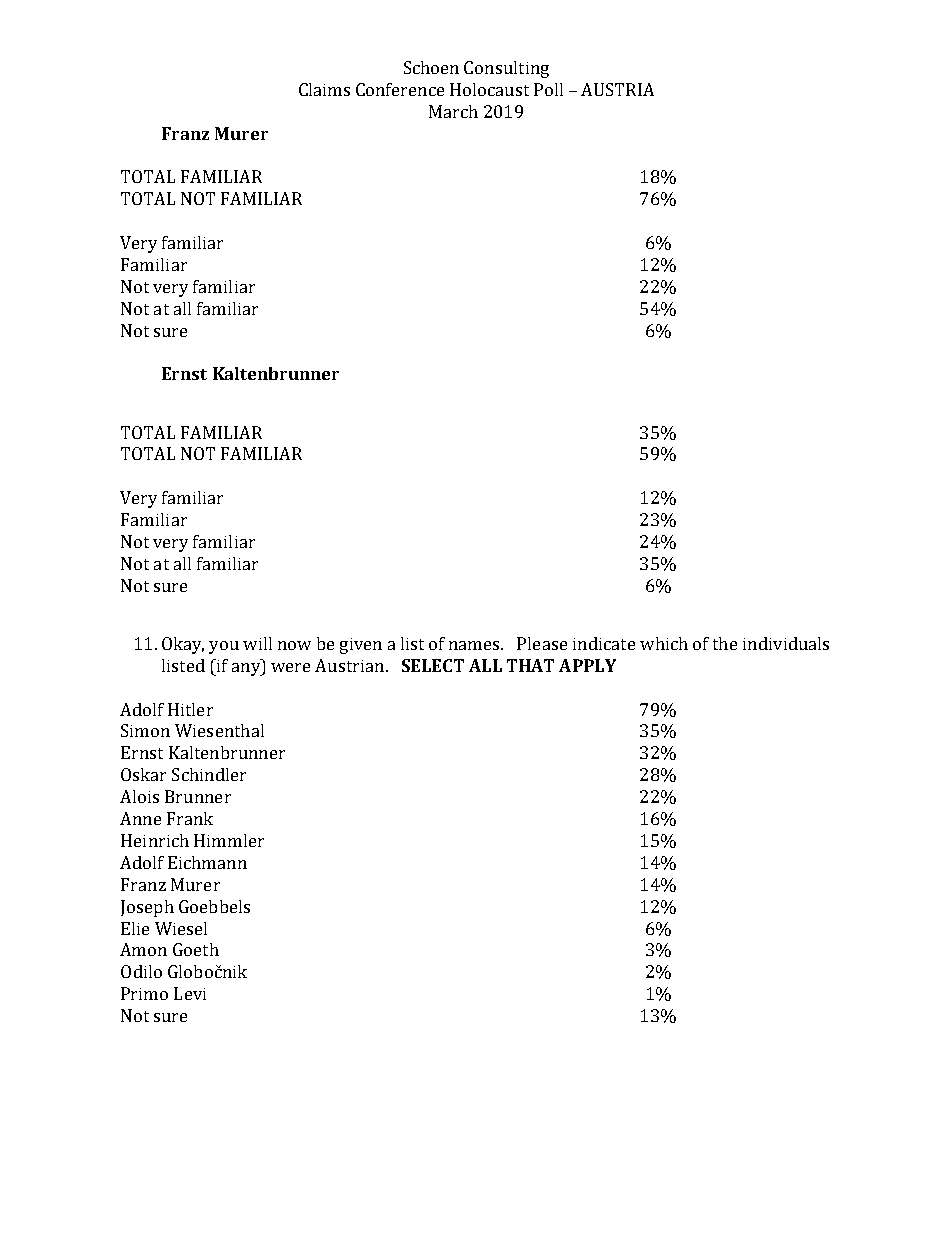 The height and width of the document is (1233, 952). What do you see at coordinates (324, 89) in the document?
I see `Claims` at bounding box center [324, 89].
